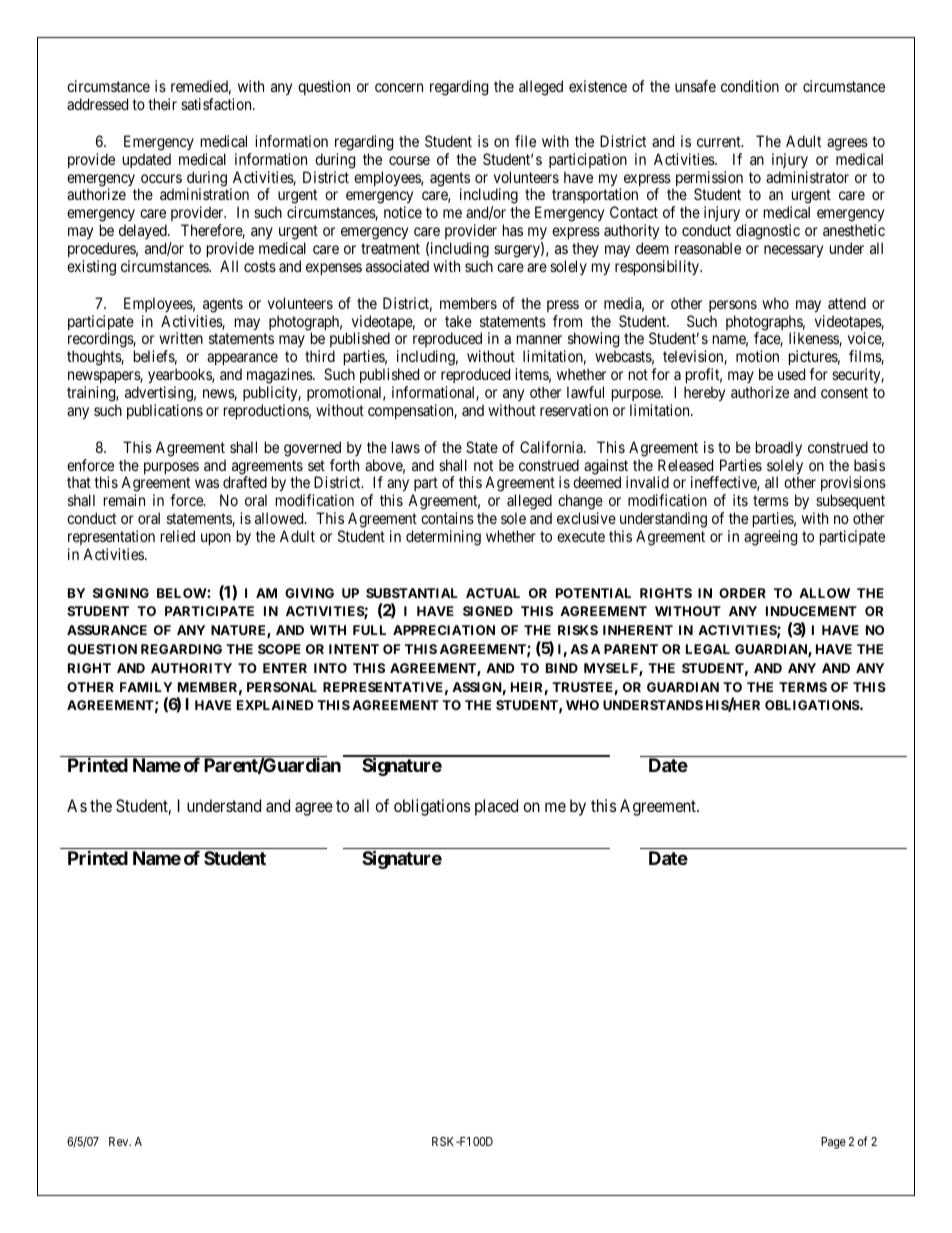 The width and height of the document is (952, 1233). Describe the element at coordinates (488, 611) in the document. I see `SIGNED` at that location.
